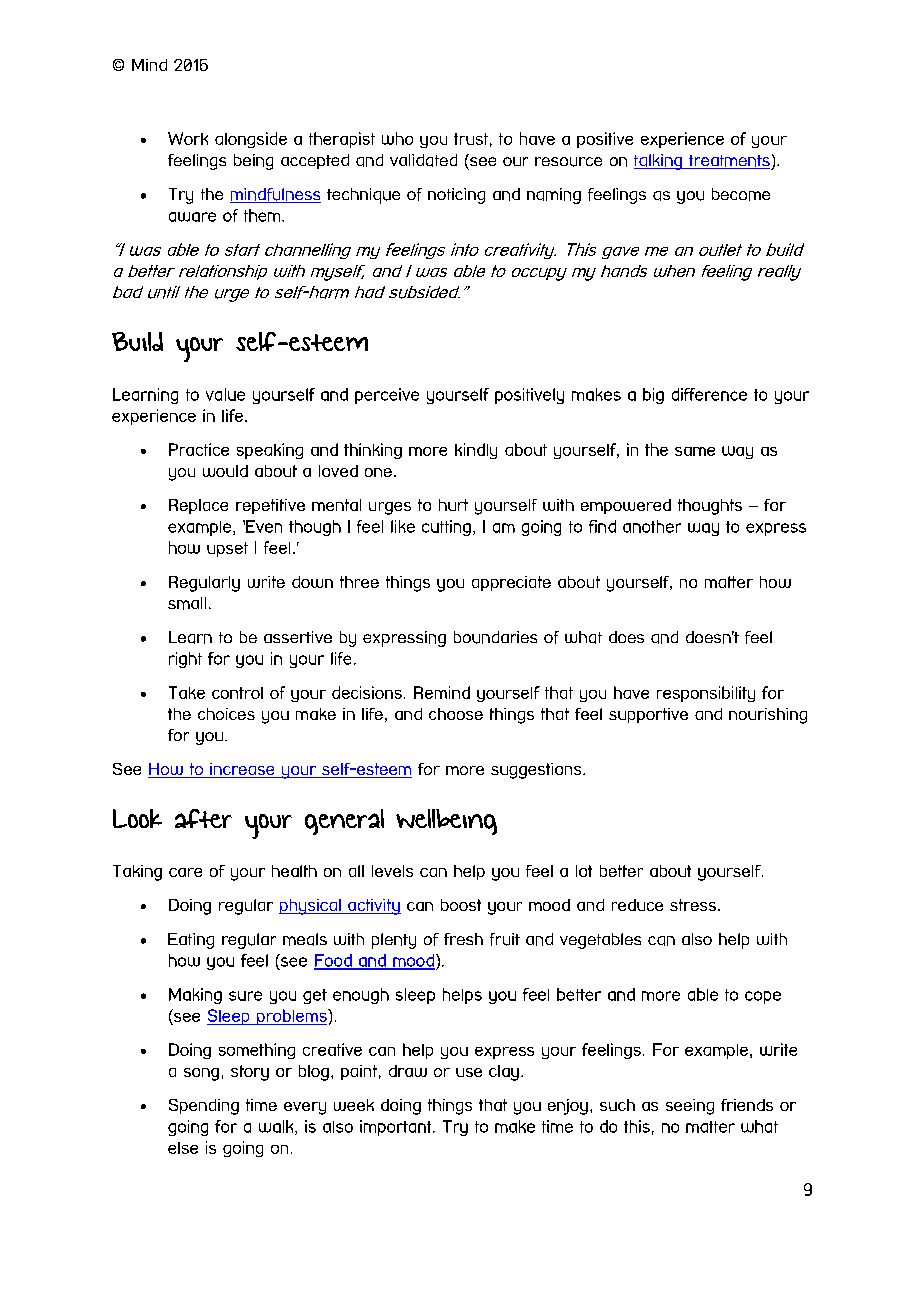 Image resolution: width=924 pixels, height=1308 pixels. I want to click on important, so click(397, 1128).
